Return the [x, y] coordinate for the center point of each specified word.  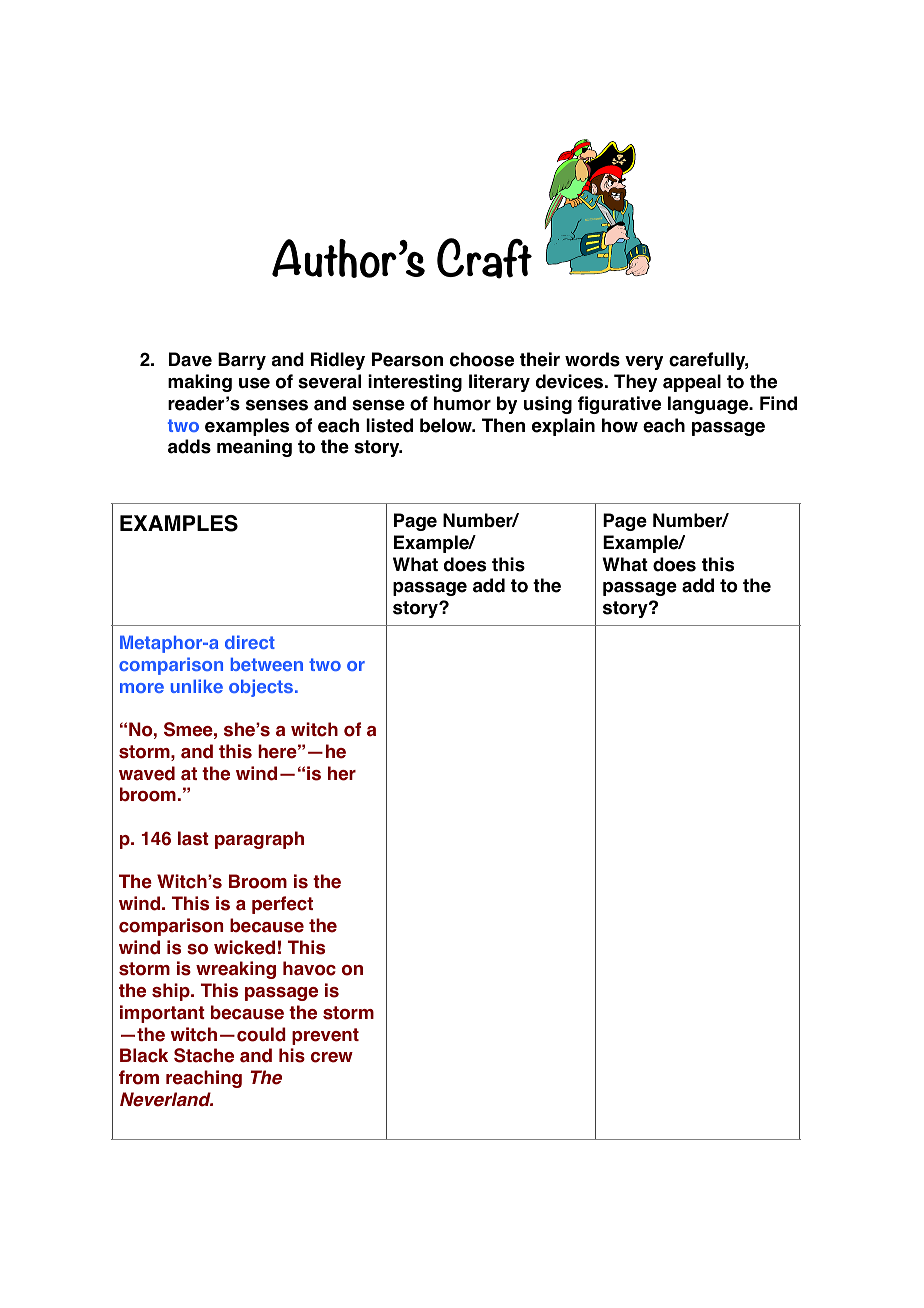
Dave [190, 359]
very [644, 363]
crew [332, 1057]
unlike [197, 686]
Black [144, 1055]
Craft [484, 258]
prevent [325, 1036]
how [620, 425]
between [267, 664]
